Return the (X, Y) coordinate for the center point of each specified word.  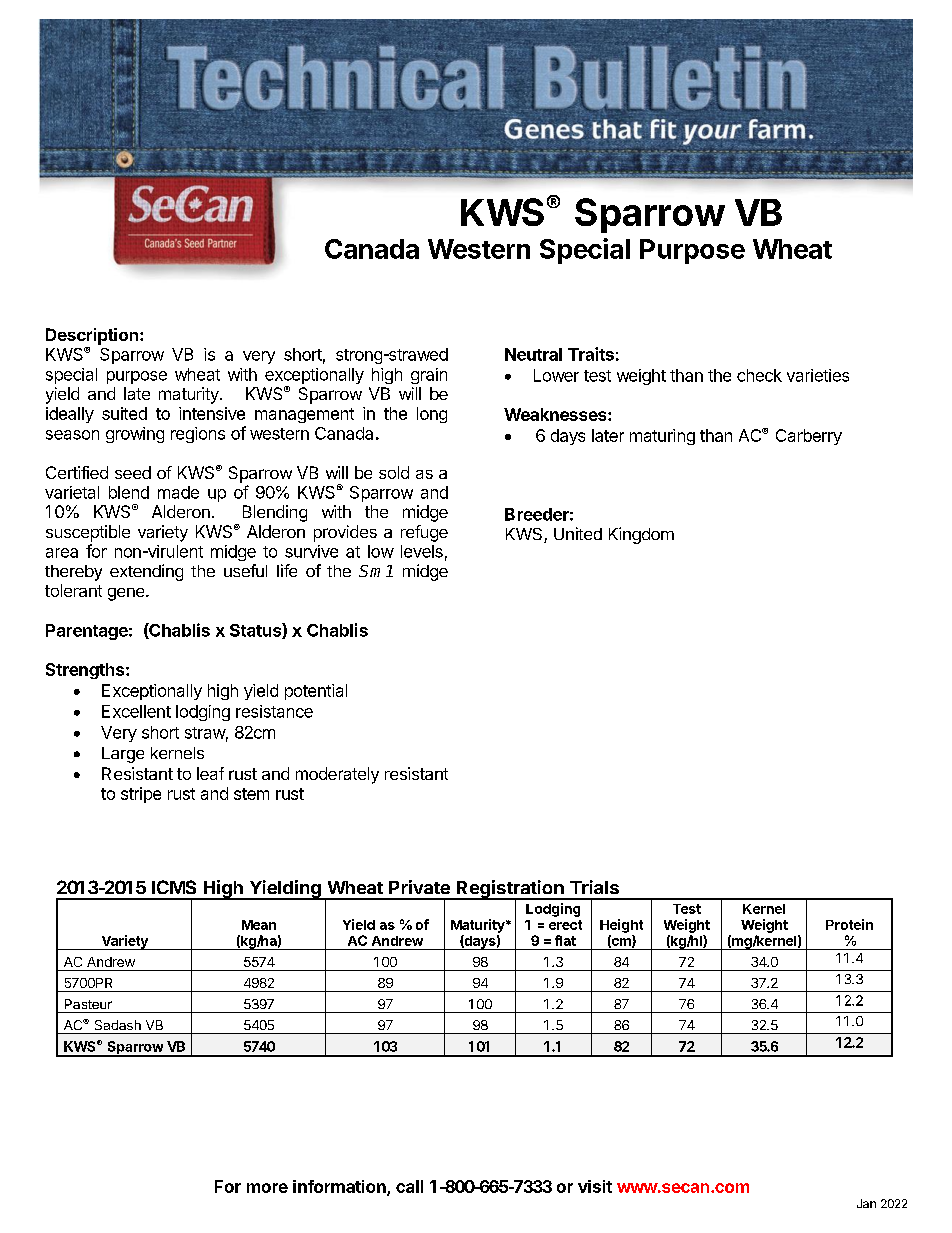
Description (92, 336)
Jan (866, 1203)
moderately (337, 775)
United (578, 533)
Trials (594, 887)
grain (429, 376)
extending (146, 572)
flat (565, 940)
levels (422, 551)
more (267, 1188)
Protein (849, 924)
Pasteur (88, 1004)
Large (123, 755)
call (409, 1186)
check (759, 375)
